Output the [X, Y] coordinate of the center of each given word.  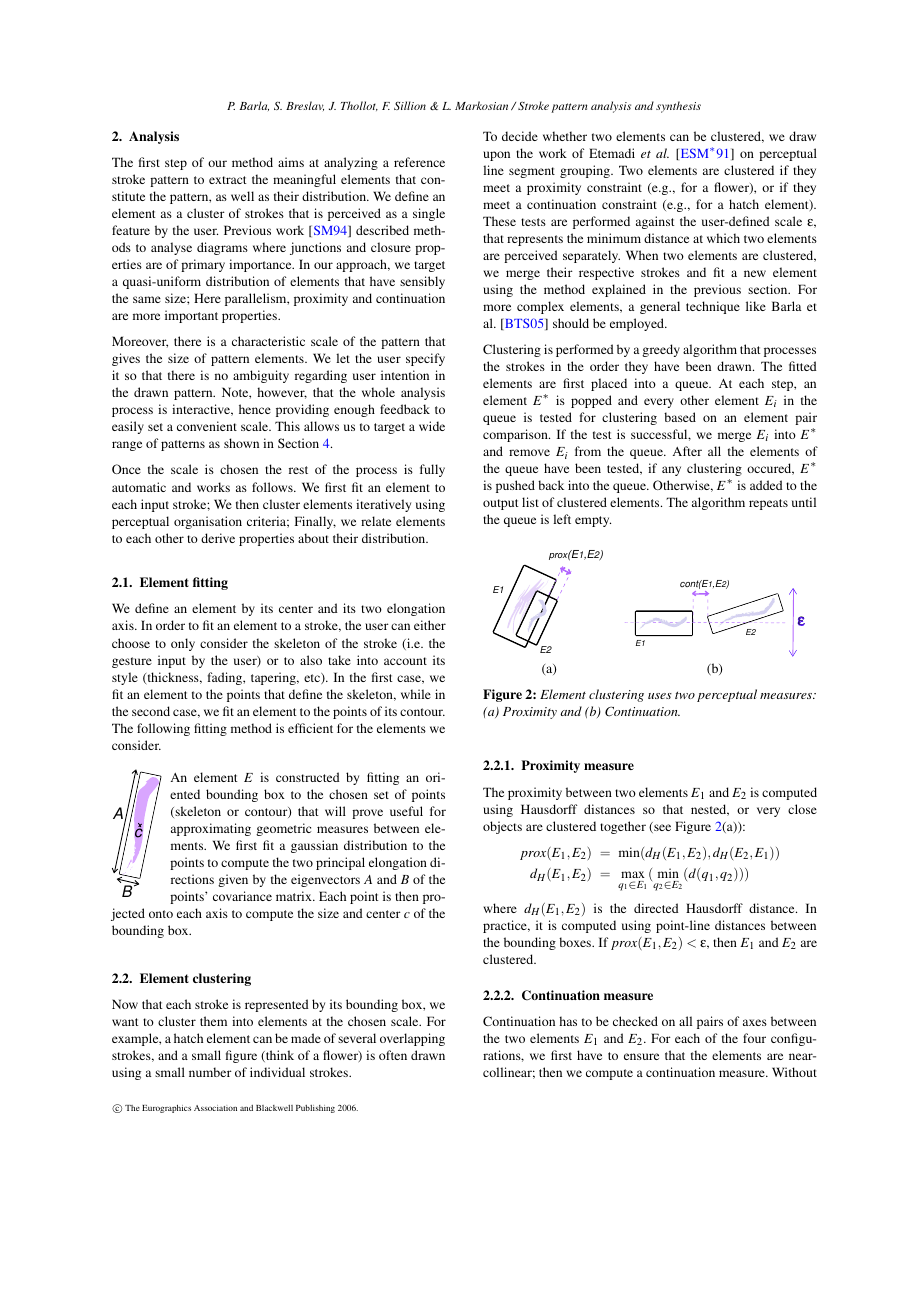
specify [425, 359]
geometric [283, 829]
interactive [202, 410]
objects [502, 827]
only [183, 644]
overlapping [412, 1039]
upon [496, 156]
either [430, 625]
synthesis [678, 107]
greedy [661, 350]
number [210, 1072]
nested [710, 810]
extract [228, 180]
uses [660, 696]
